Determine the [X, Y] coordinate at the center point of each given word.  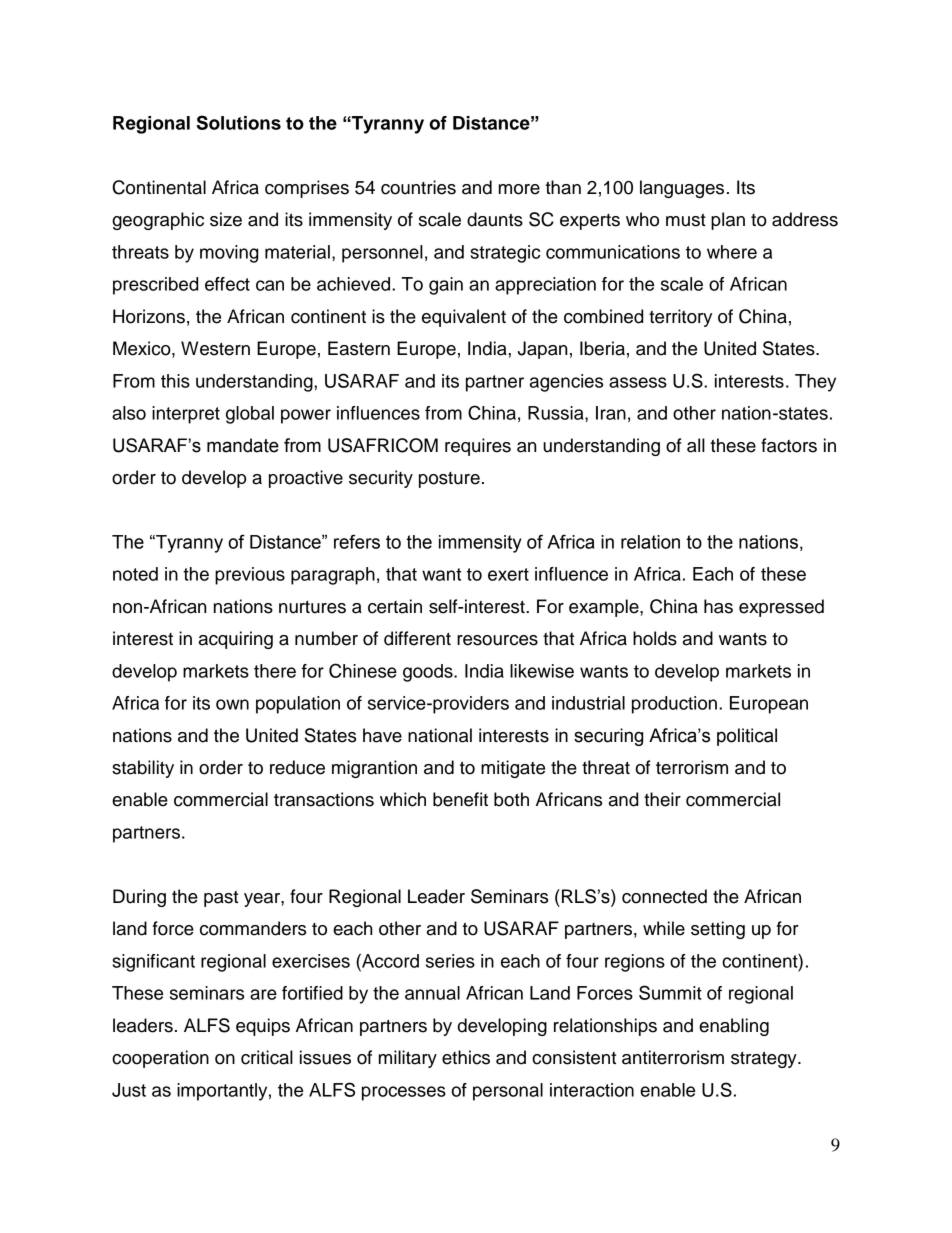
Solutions [238, 122]
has [718, 606]
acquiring [236, 640]
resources [497, 640]
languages [682, 189]
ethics [466, 1057]
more [519, 189]
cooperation [160, 1059]
